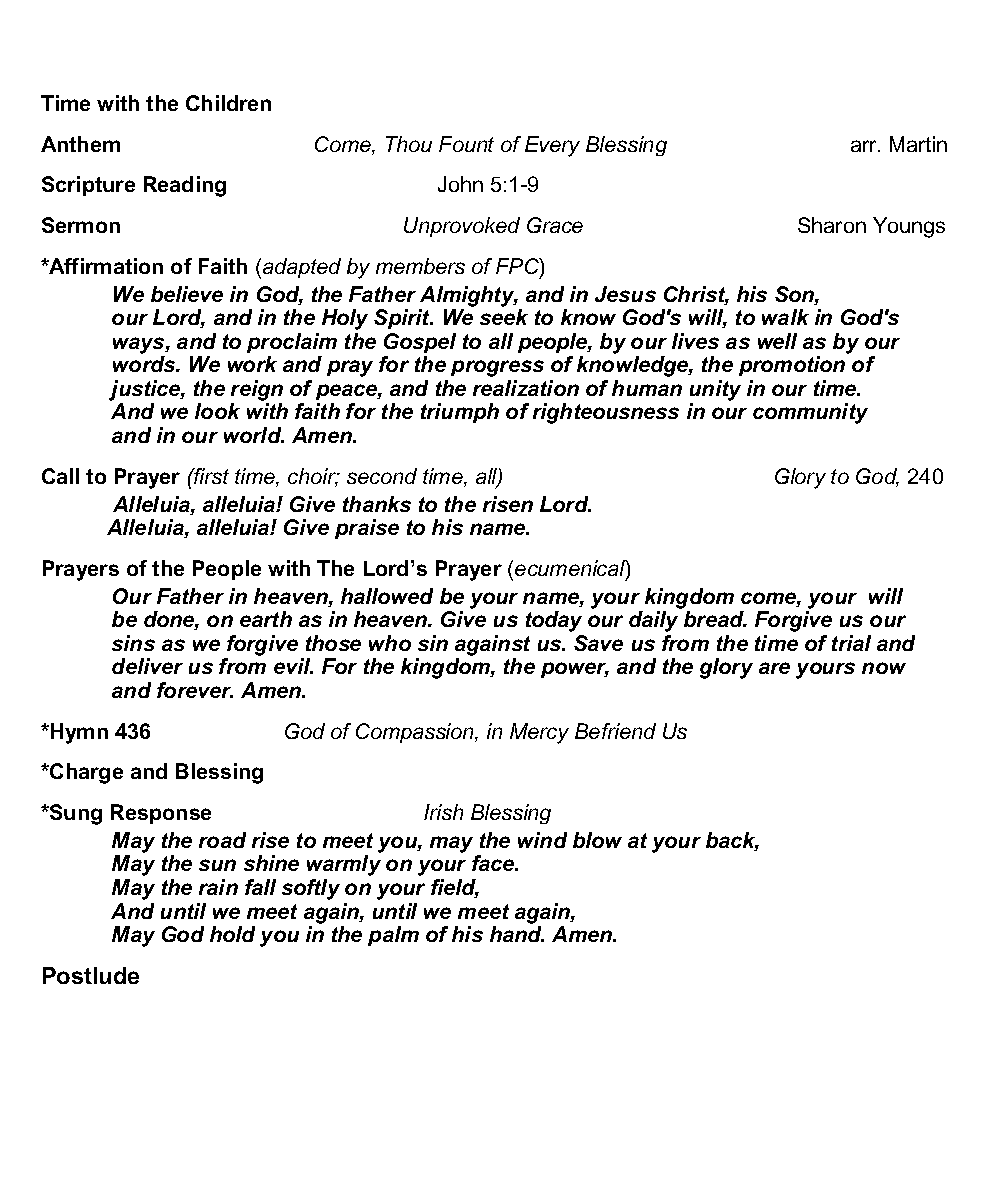 This document has height=1204, width=991. I want to click on Children, so click(228, 103).
